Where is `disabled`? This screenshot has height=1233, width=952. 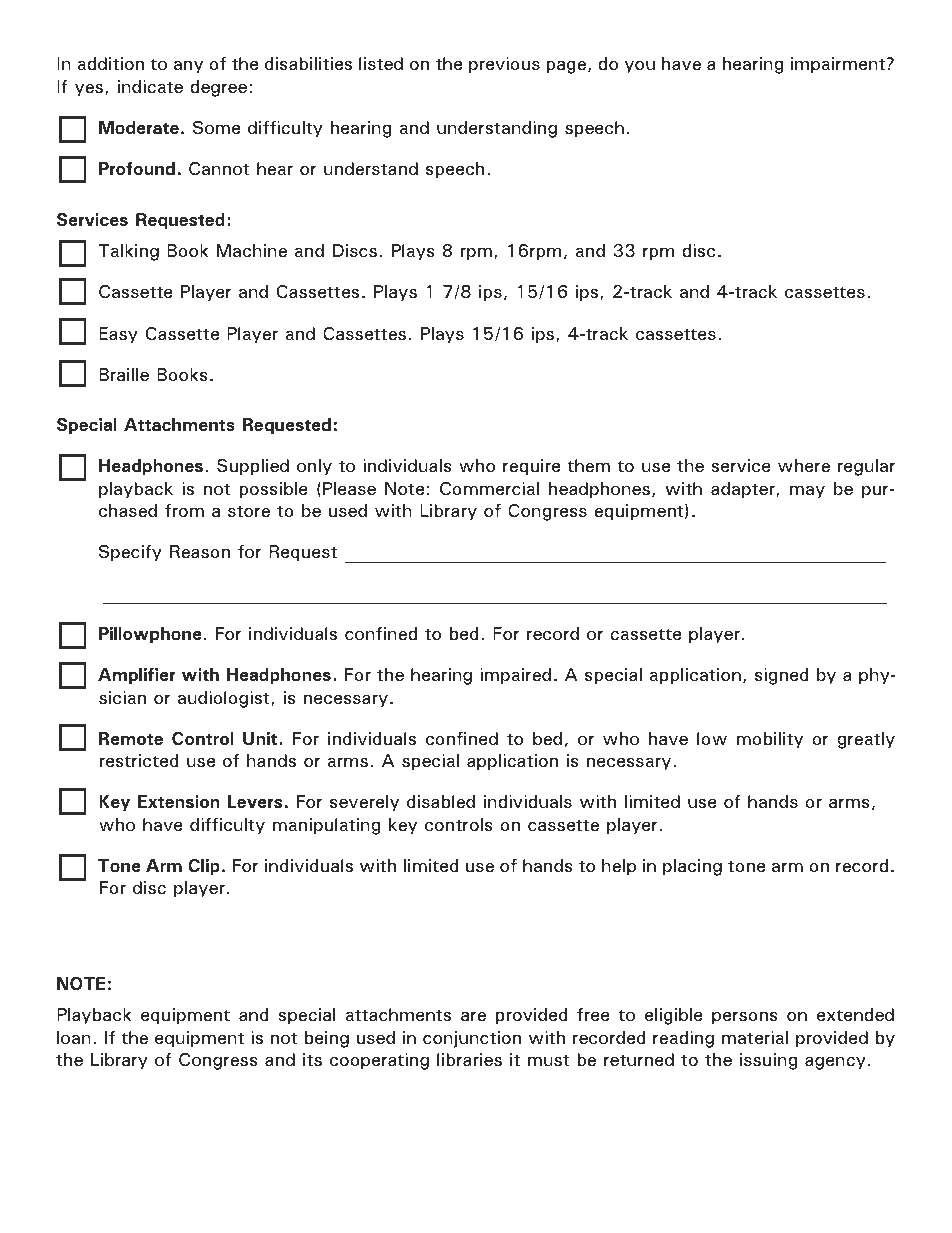
disabled is located at coordinates (441, 801).
